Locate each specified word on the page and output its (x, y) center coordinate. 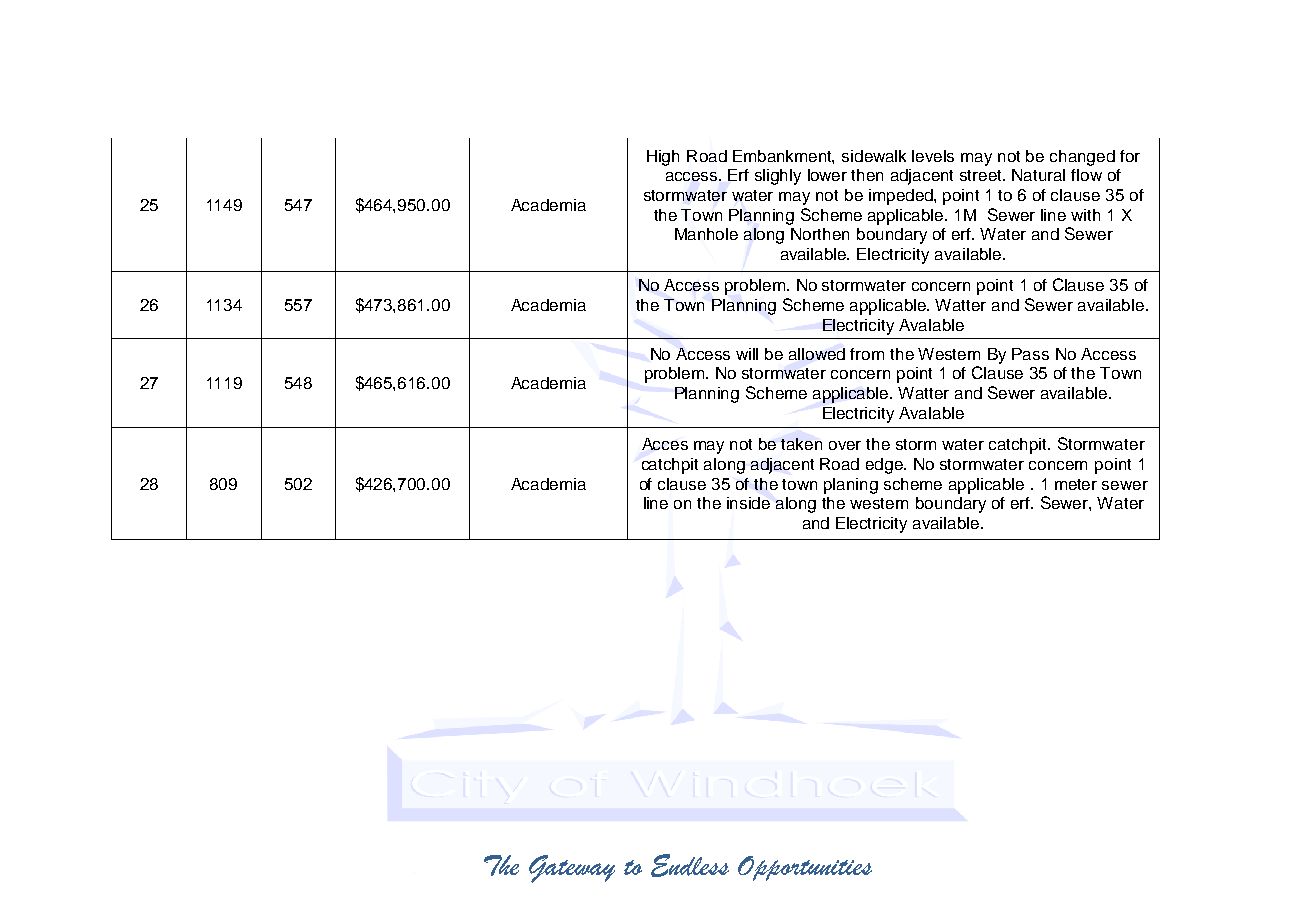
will (747, 354)
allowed (817, 354)
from (867, 354)
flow (1086, 175)
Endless (690, 865)
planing (851, 486)
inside (748, 503)
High (663, 158)
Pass (1030, 354)
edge (886, 466)
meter (1076, 484)
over (845, 445)
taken (801, 444)
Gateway (572, 869)
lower (827, 175)
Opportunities (805, 868)
